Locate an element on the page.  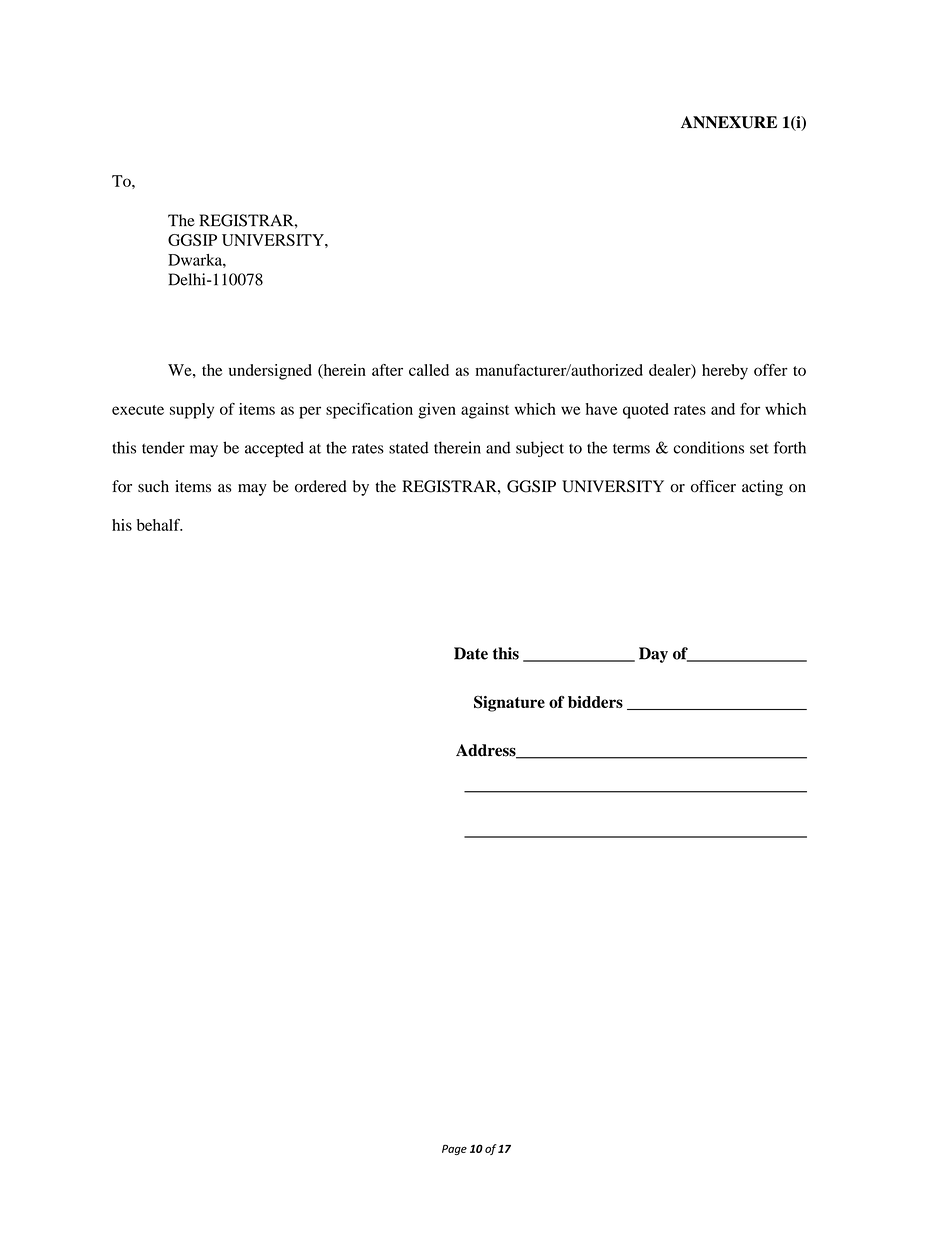
behalf is located at coordinates (159, 525).
